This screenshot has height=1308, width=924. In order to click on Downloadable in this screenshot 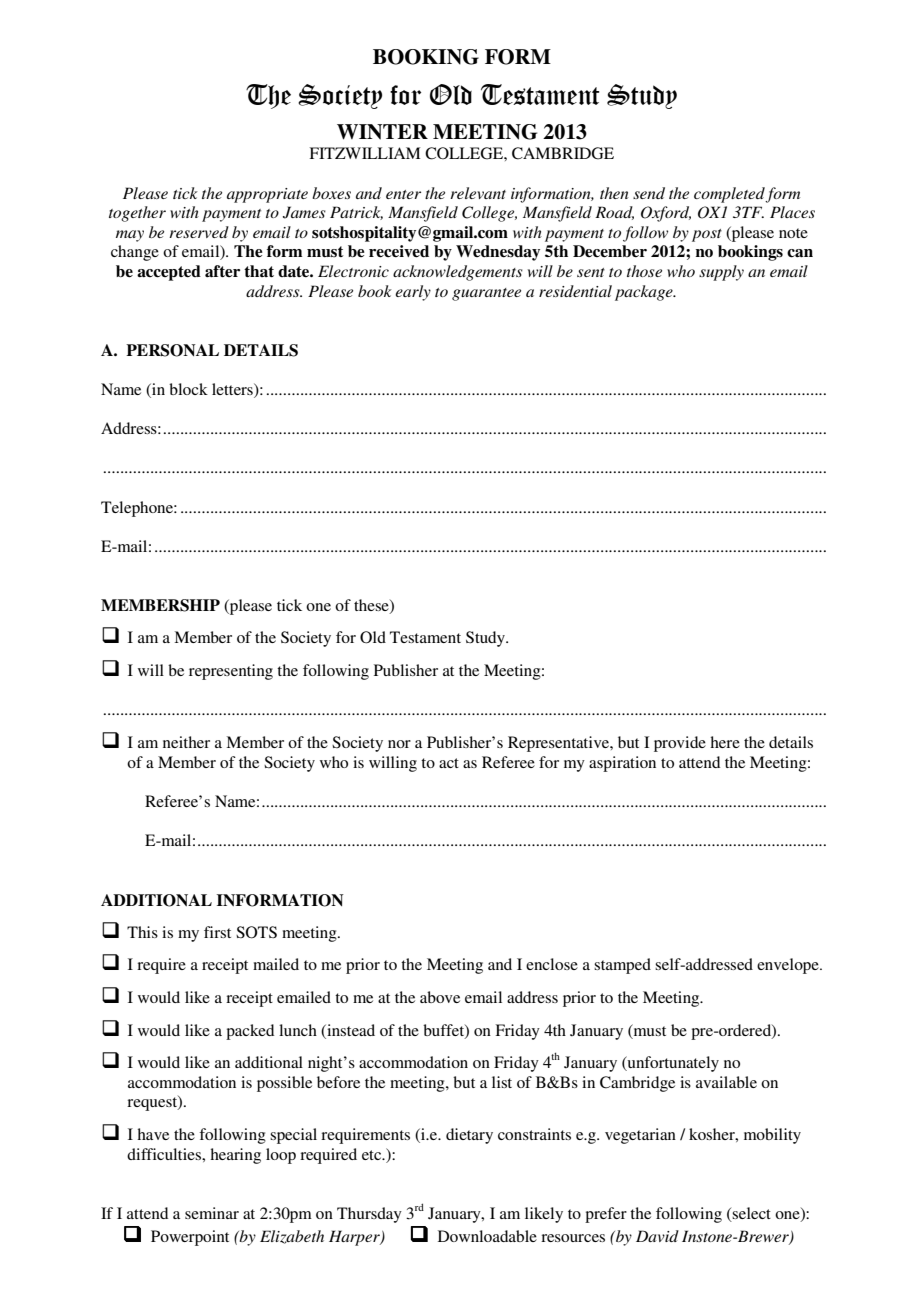, I will do `click(487, 1236)`.
